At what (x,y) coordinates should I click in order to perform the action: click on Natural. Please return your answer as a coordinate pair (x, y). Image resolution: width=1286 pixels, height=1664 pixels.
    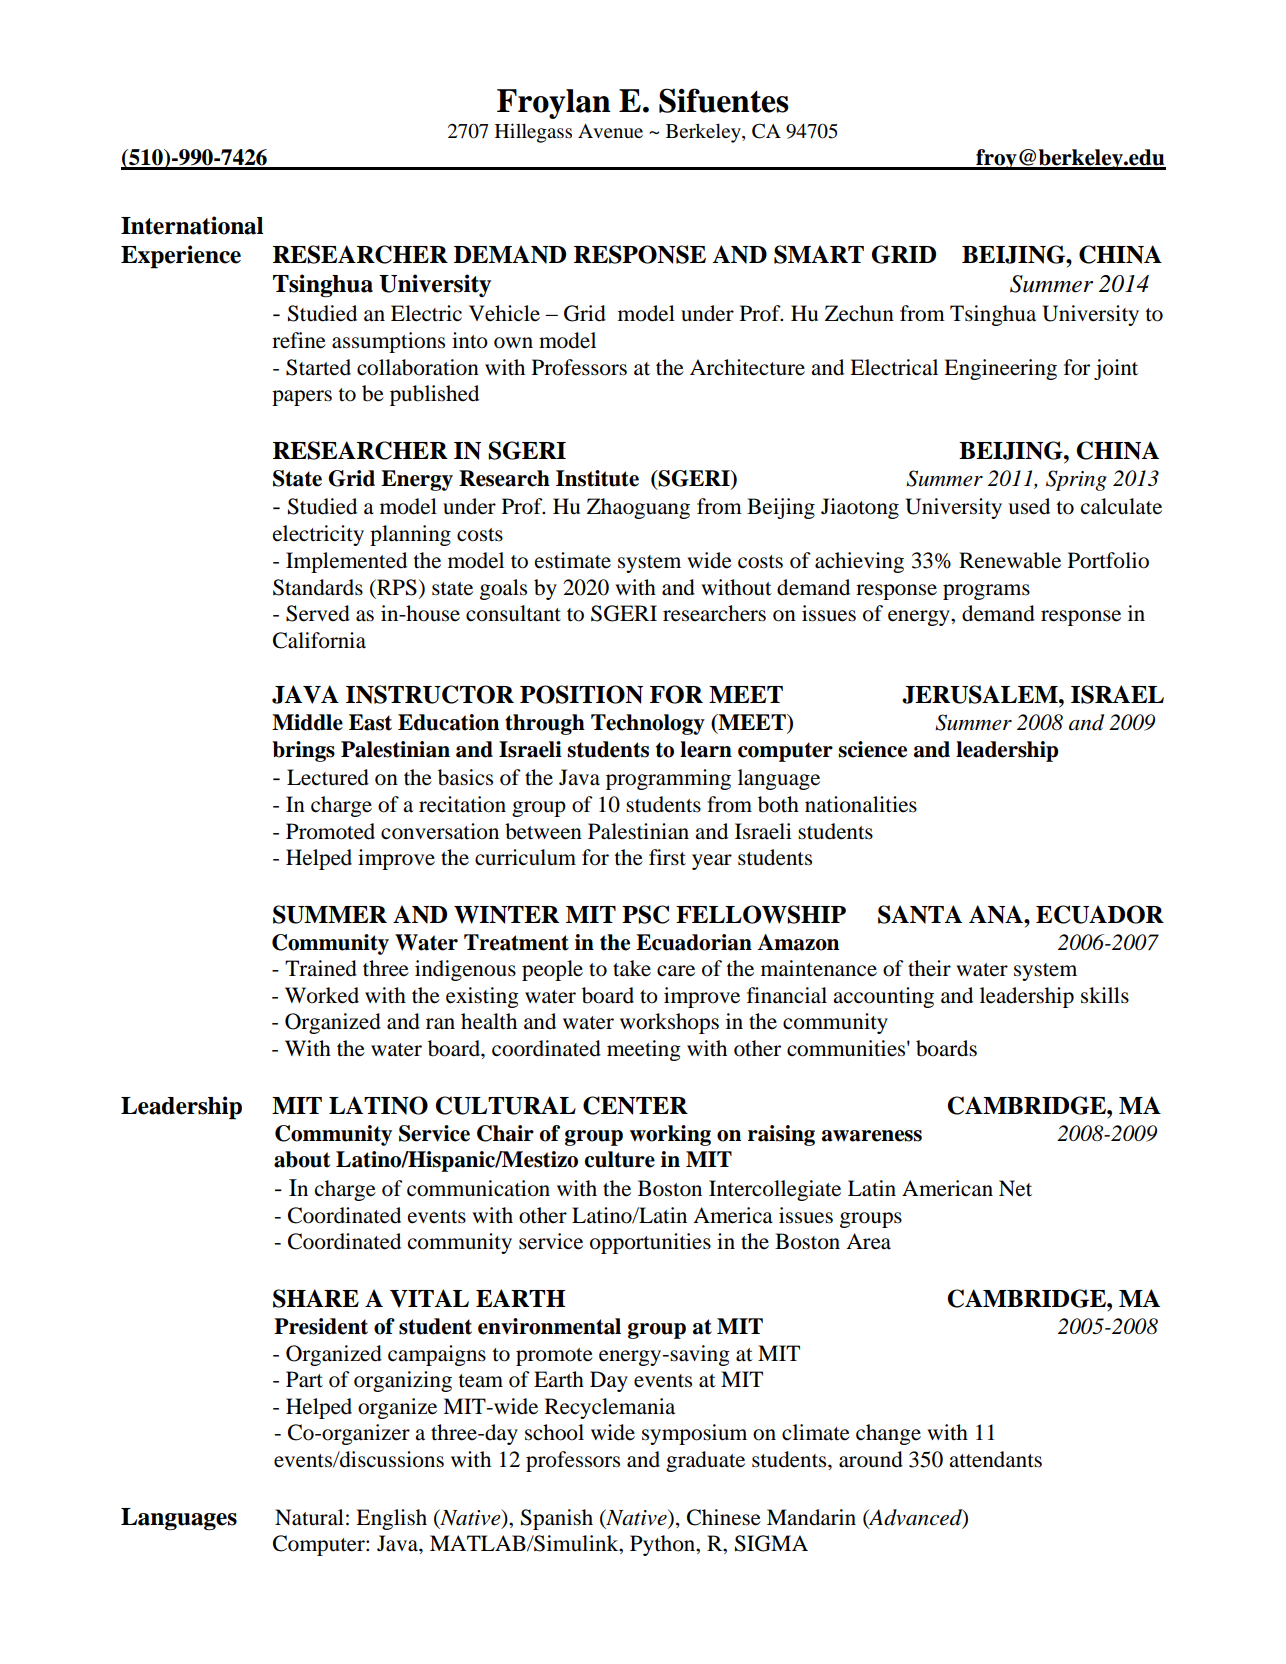
    Looking at the image, I should click on (309, 1517).
